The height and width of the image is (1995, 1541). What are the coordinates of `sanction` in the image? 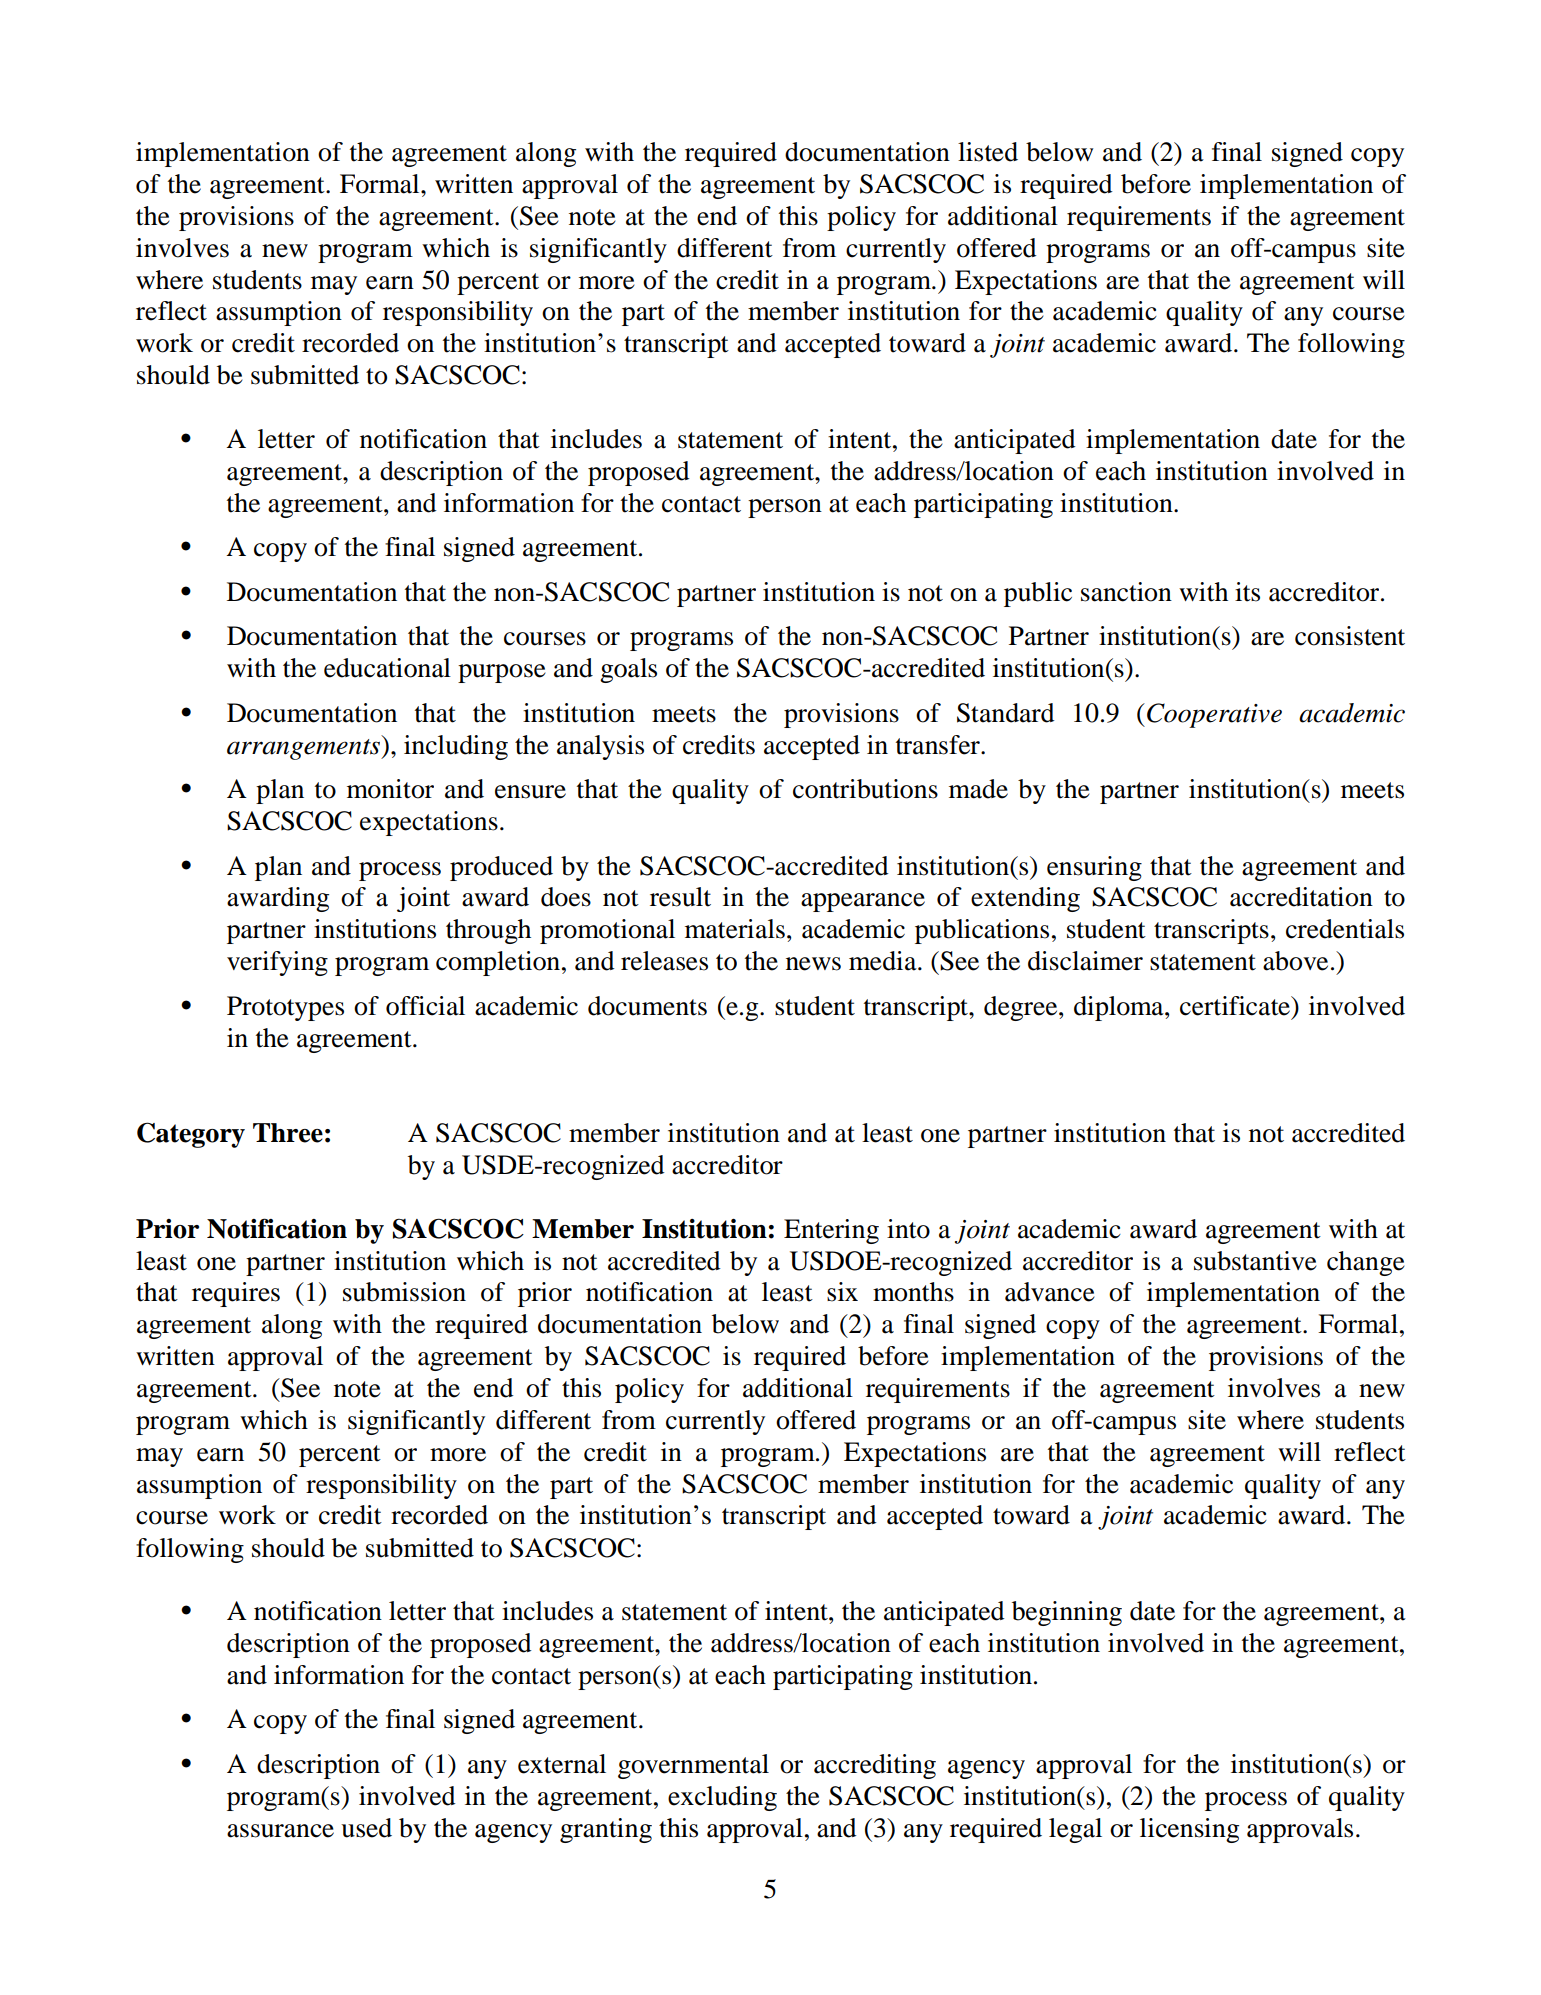 It's located at (1126, 592).
